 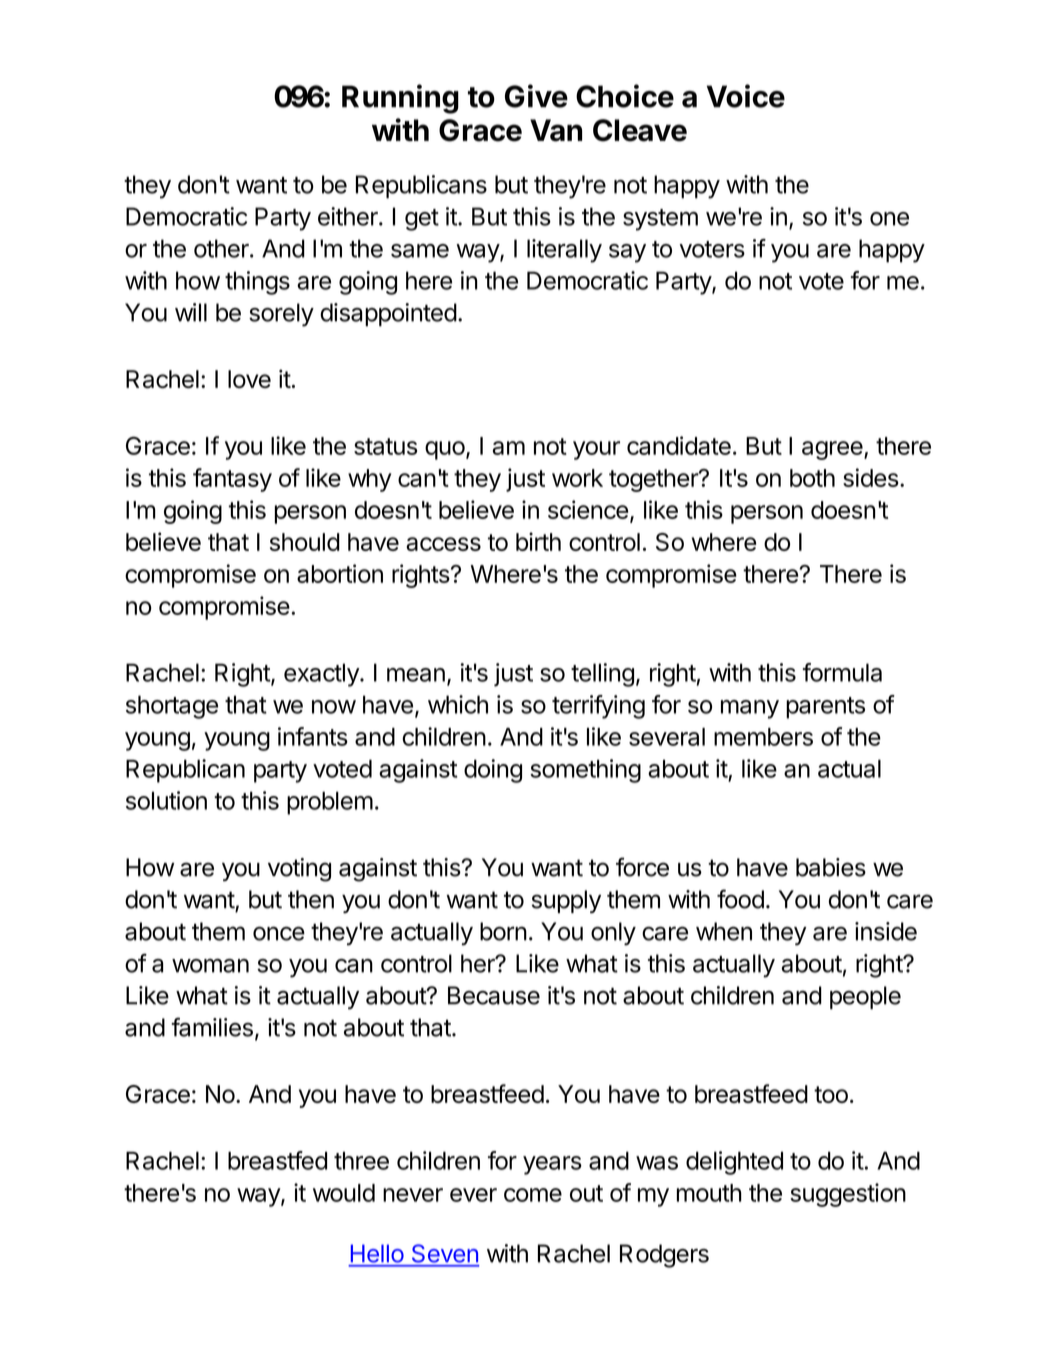 I want to click on when, so click(x=724, y=931).
